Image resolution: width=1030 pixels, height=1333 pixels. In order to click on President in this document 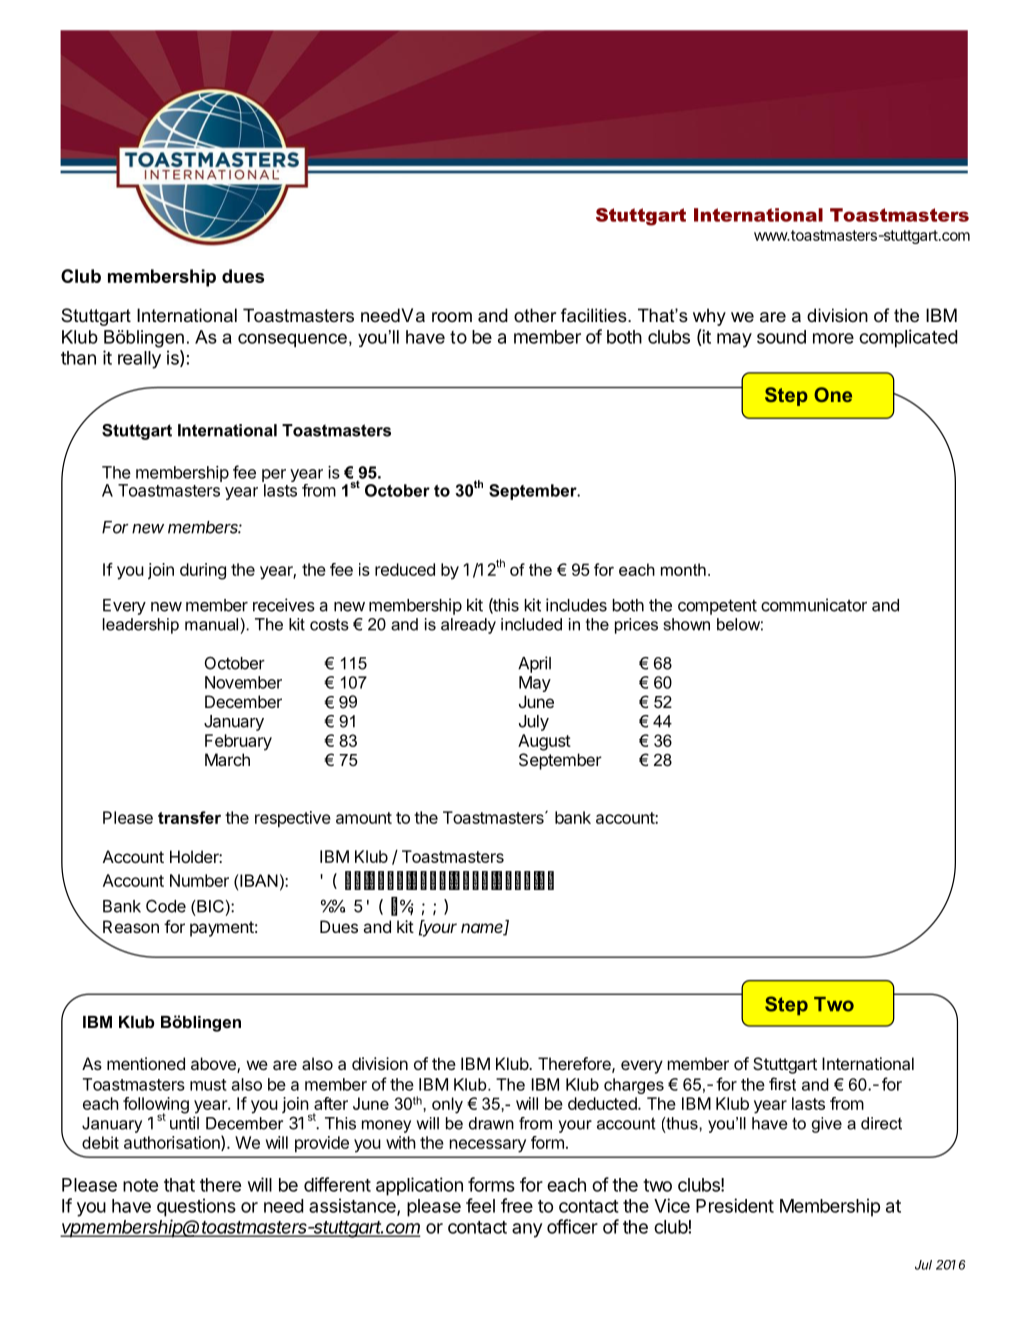, I will do `click(735, 1205)`.
